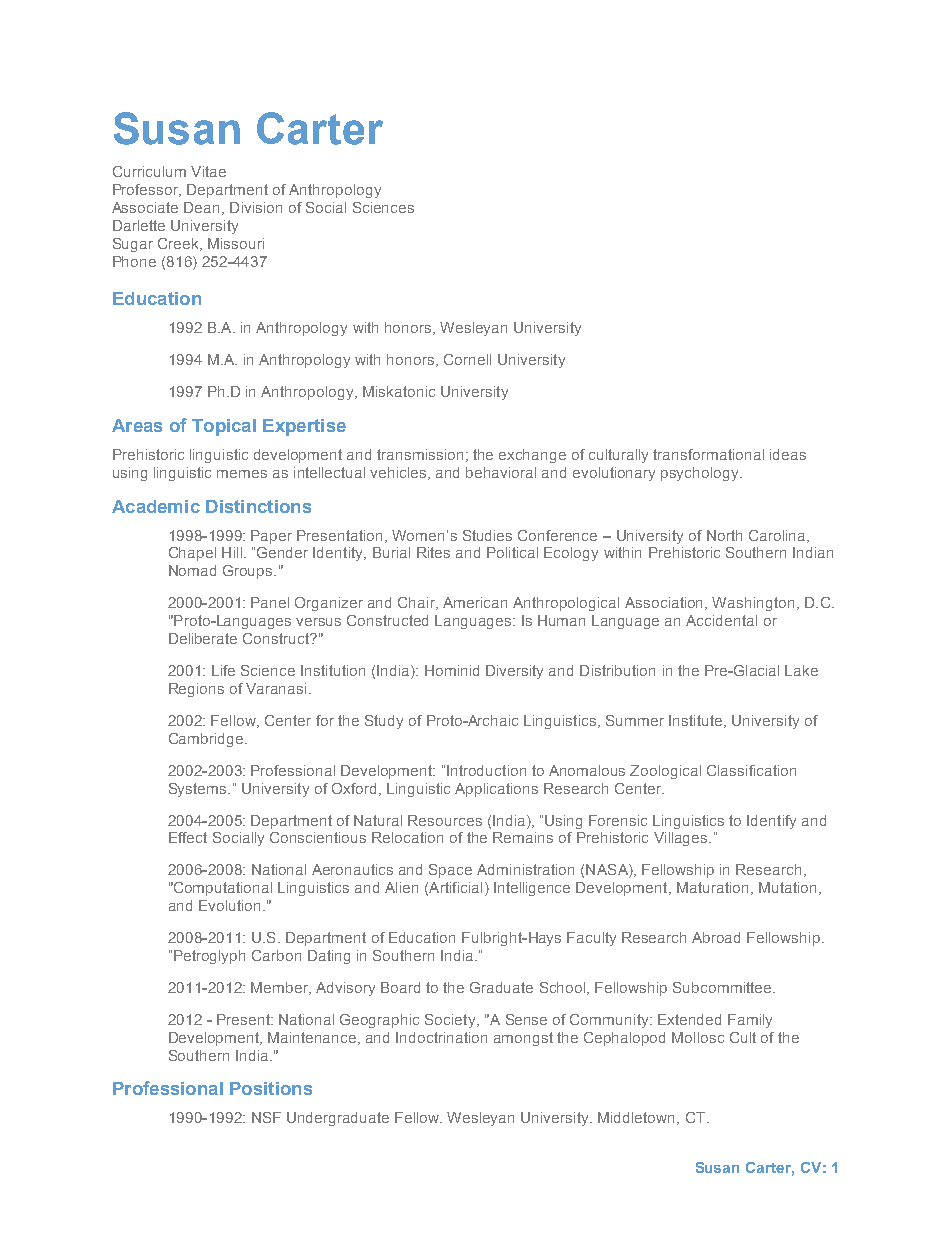  Describe the element at coordinates (271, 1088) in the screenshot. I see `Positions` at that location.
